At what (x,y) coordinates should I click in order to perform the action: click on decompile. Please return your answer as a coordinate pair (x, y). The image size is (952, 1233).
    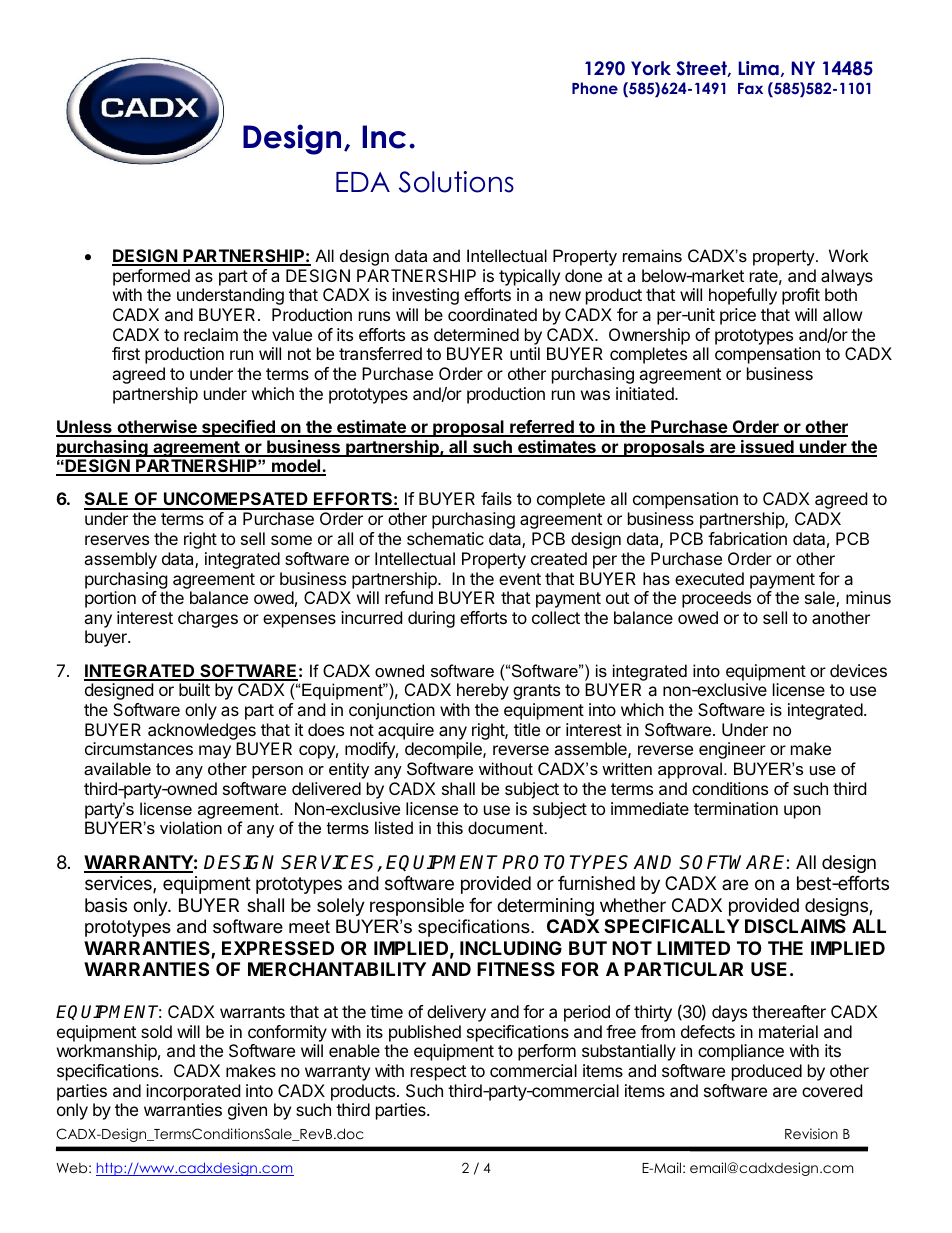
    Looking at the image, I should click on (444, 750).
